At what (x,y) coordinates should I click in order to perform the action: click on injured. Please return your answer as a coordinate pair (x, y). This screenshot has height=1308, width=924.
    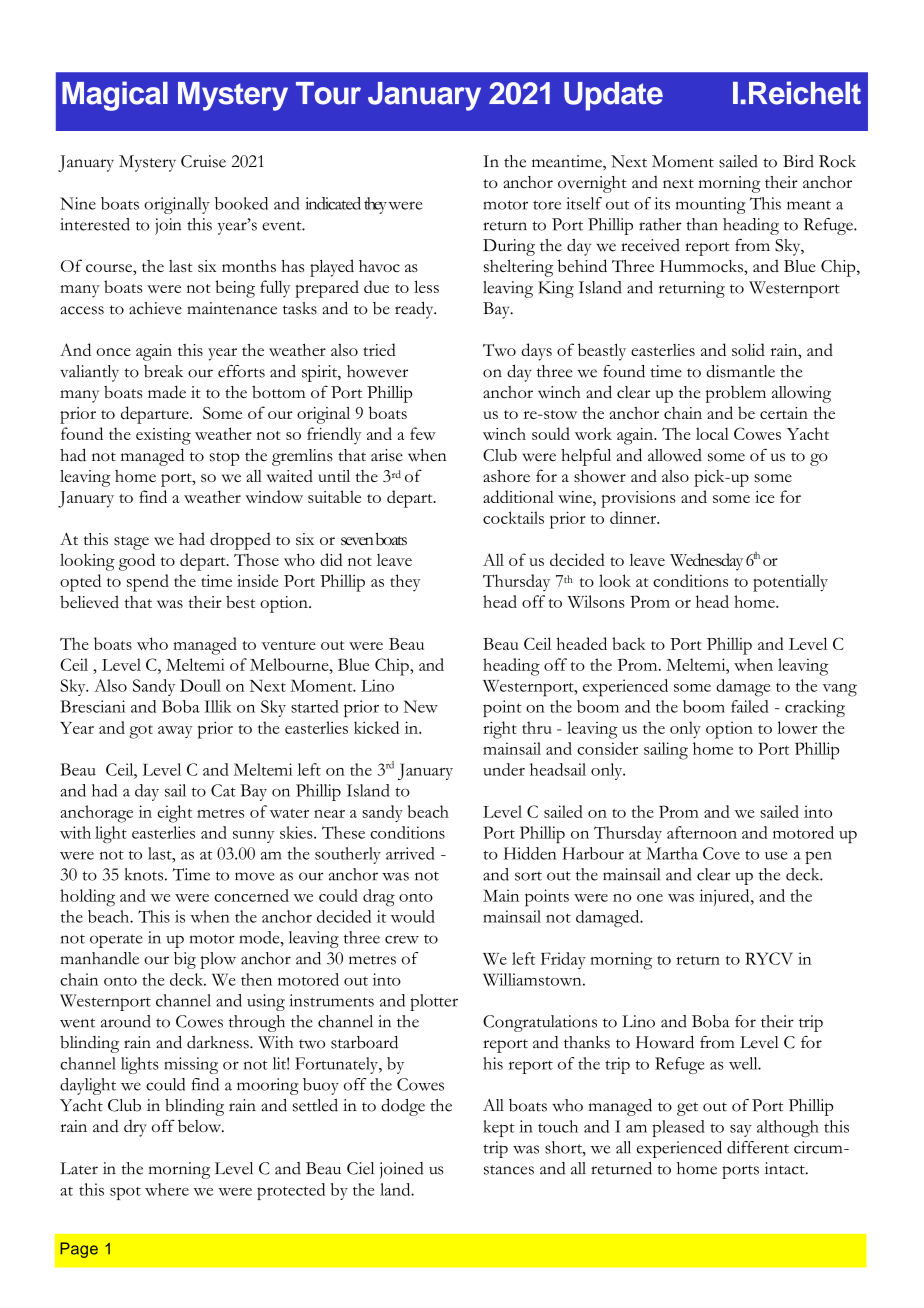
    Looking at the image, I should click on (725, 897).
